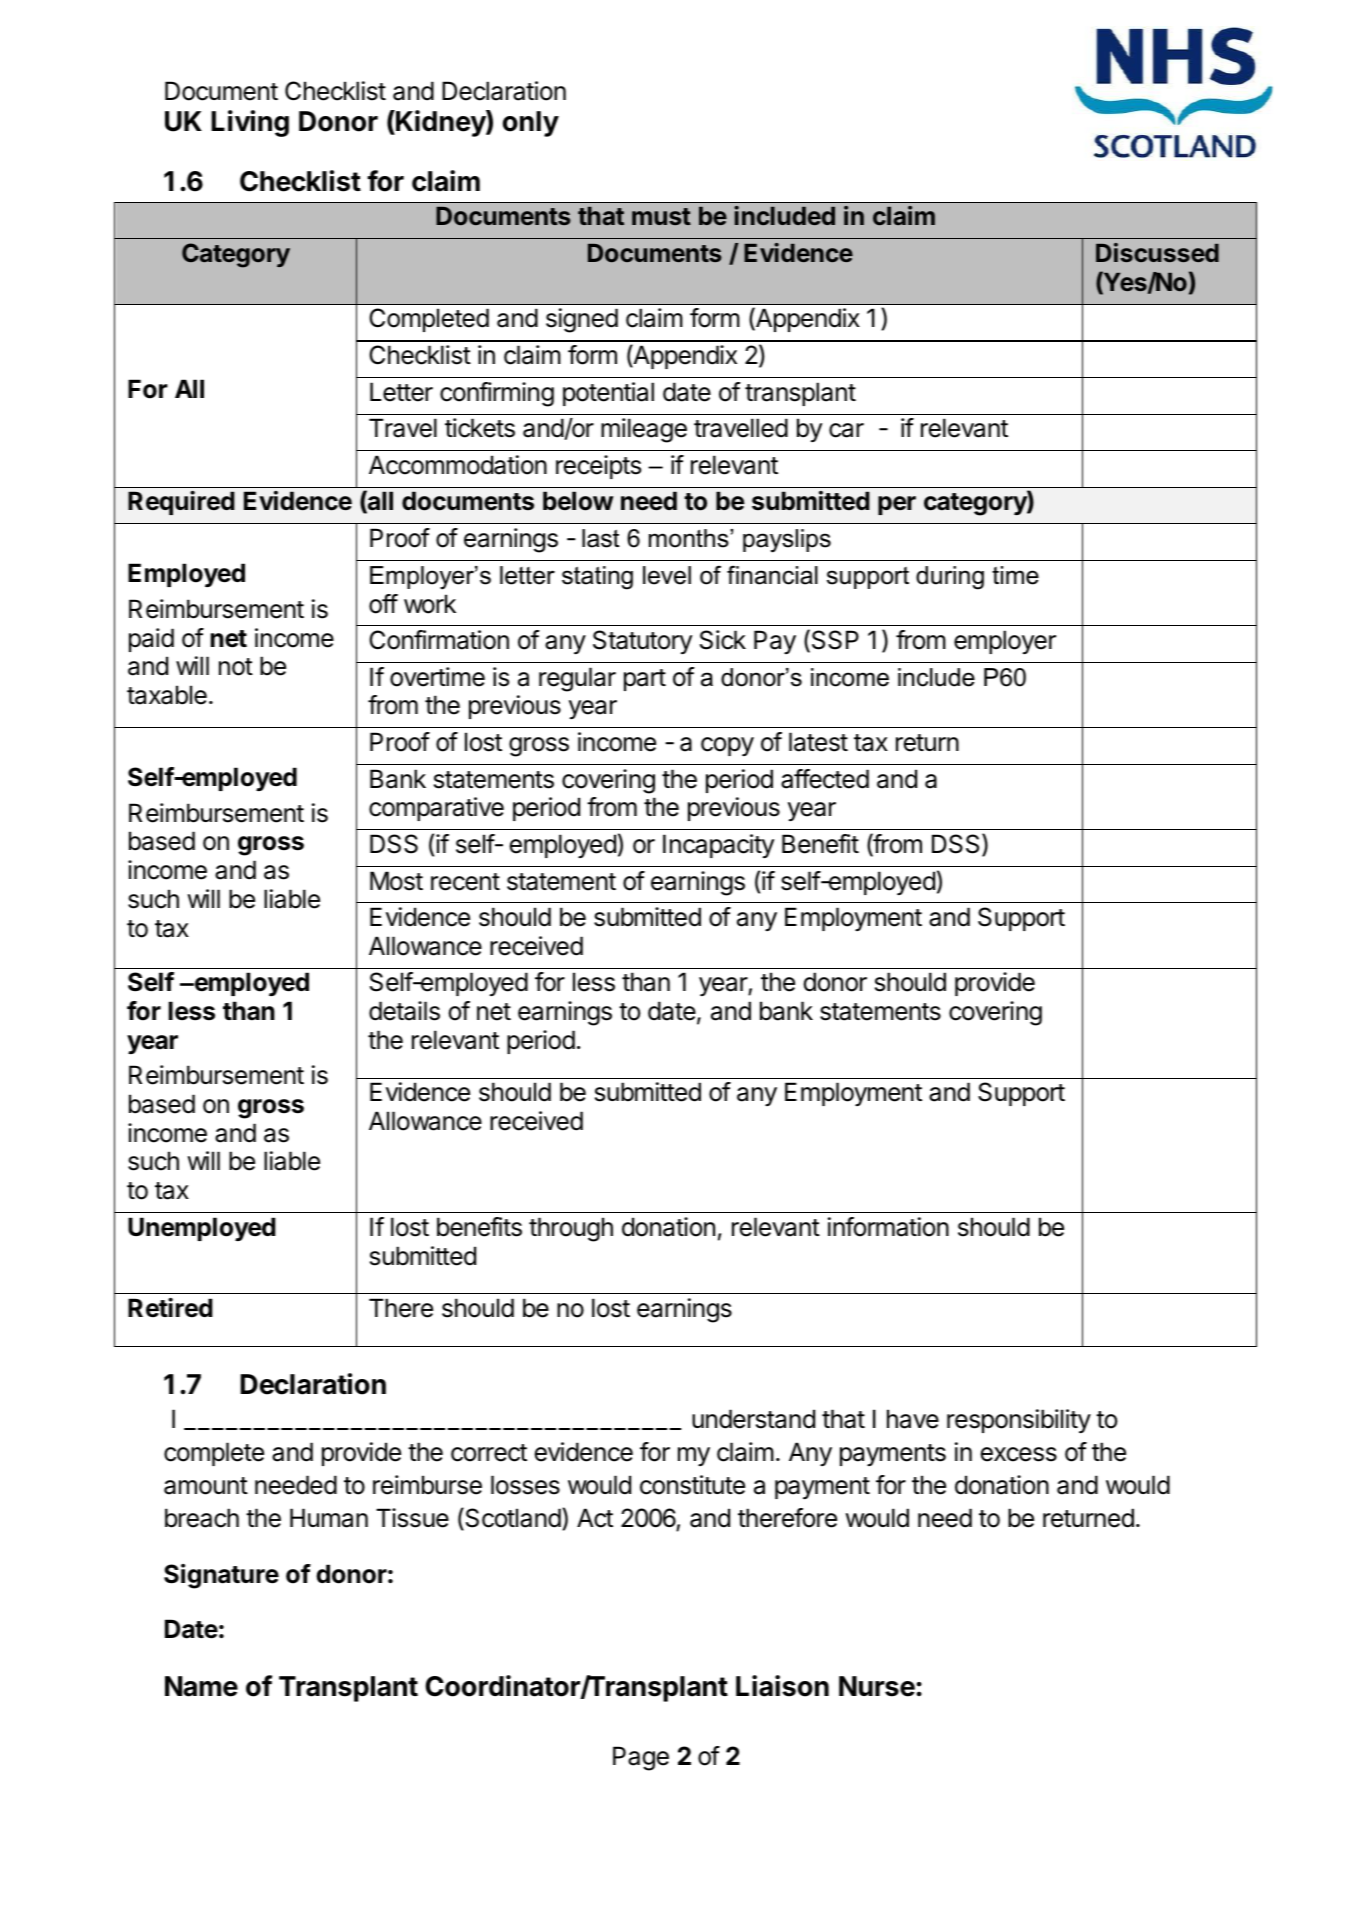 This image has height=1909, width=1350. What do you see at coordinates (236, 667) in the image?
I see `not` at bounding box center [236, 667].
